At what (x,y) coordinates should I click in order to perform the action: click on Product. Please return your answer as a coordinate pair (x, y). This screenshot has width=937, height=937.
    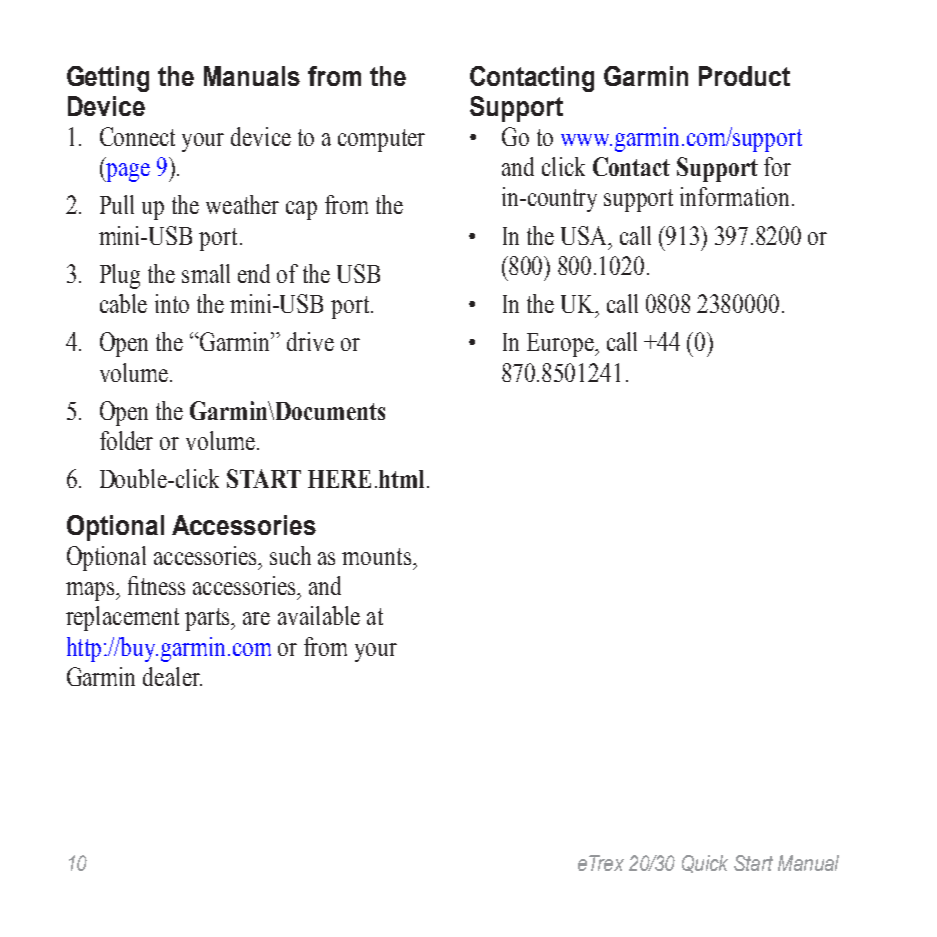
    Looking at the image, I should click on (744, 76).
